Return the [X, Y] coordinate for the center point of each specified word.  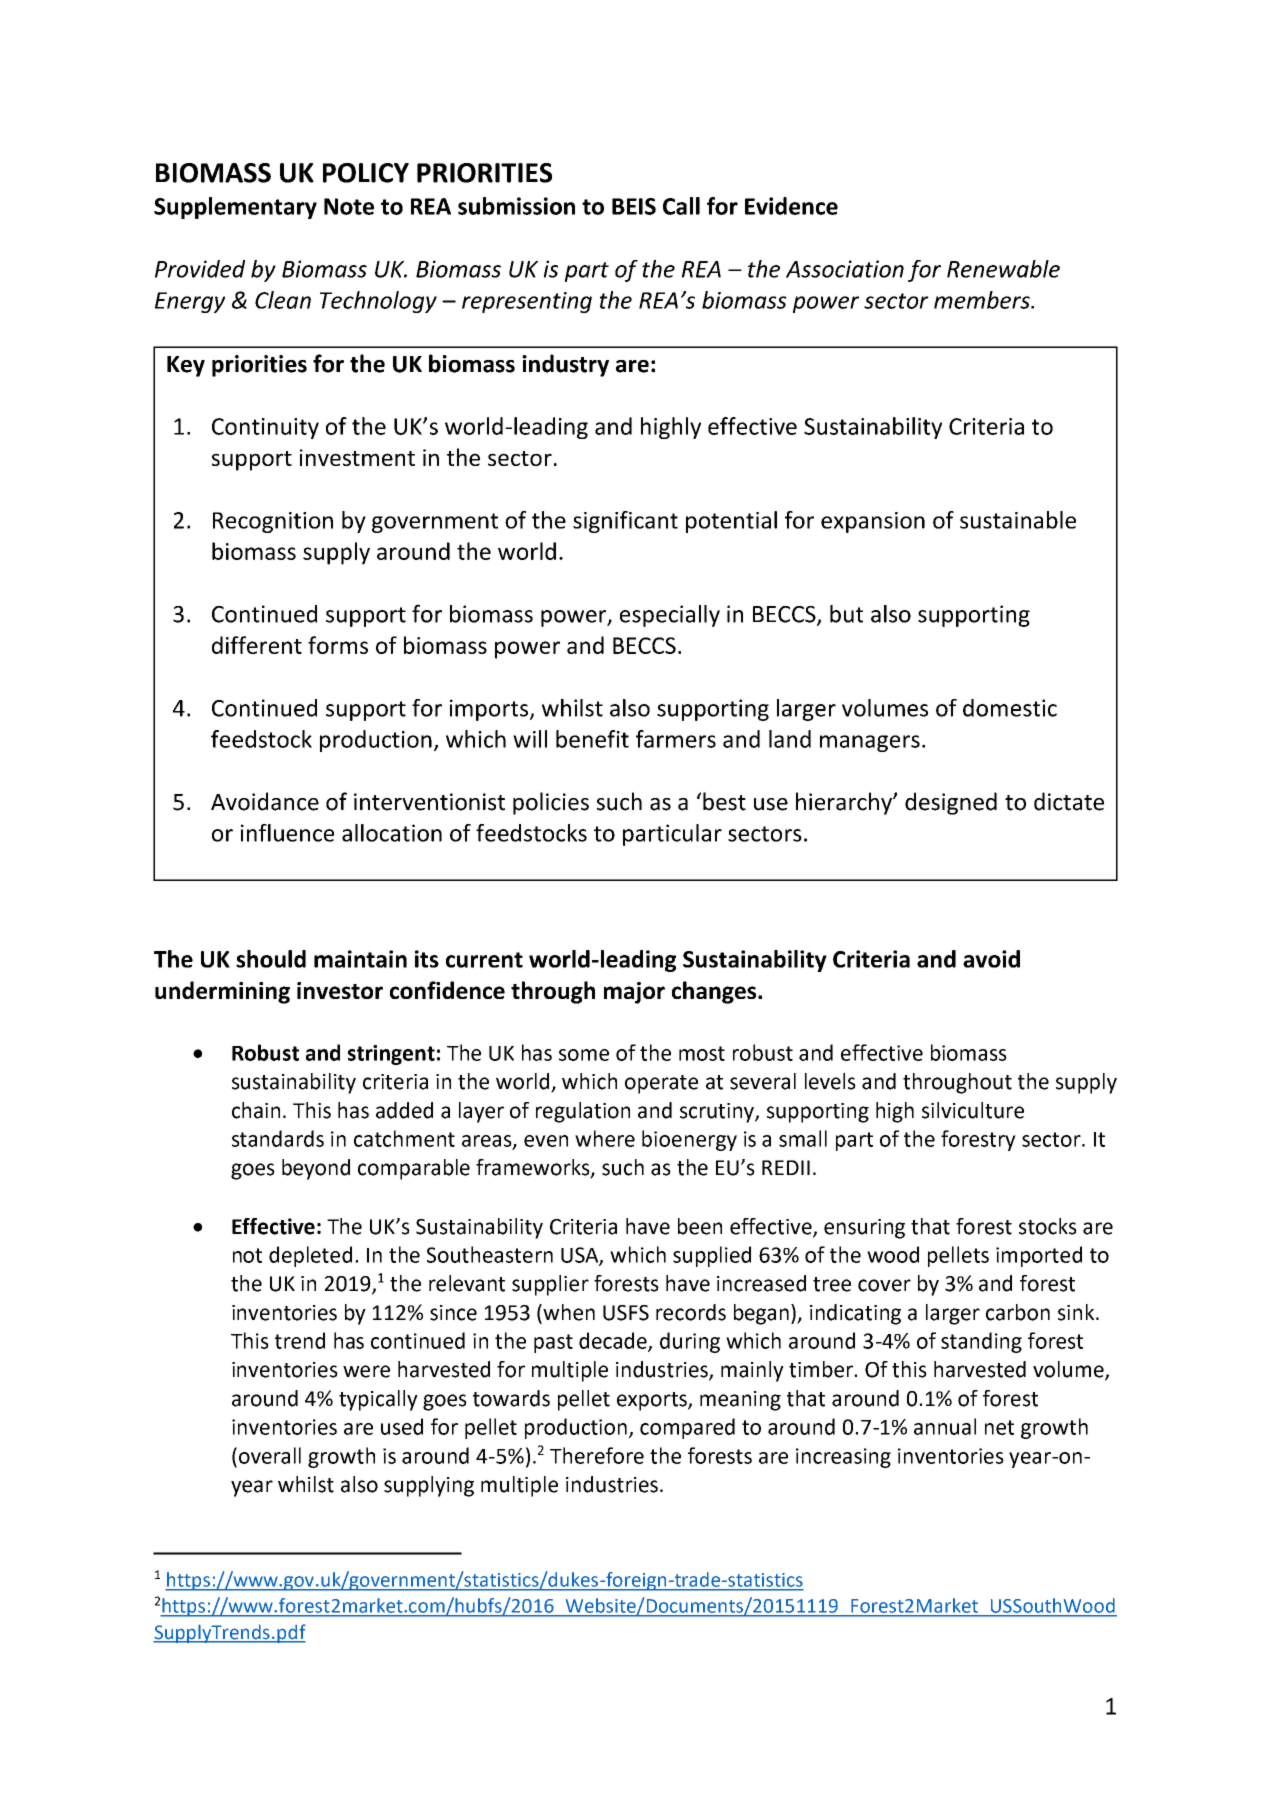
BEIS [634, 206]
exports [653, 1401]
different [257, 645]
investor [340, 990]
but [846, 614]
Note [349, 206]
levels [830, 1081]
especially [670, 616]
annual [945, 1426]
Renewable [1003, 269]
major [634, 993]
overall [268, 1455]
